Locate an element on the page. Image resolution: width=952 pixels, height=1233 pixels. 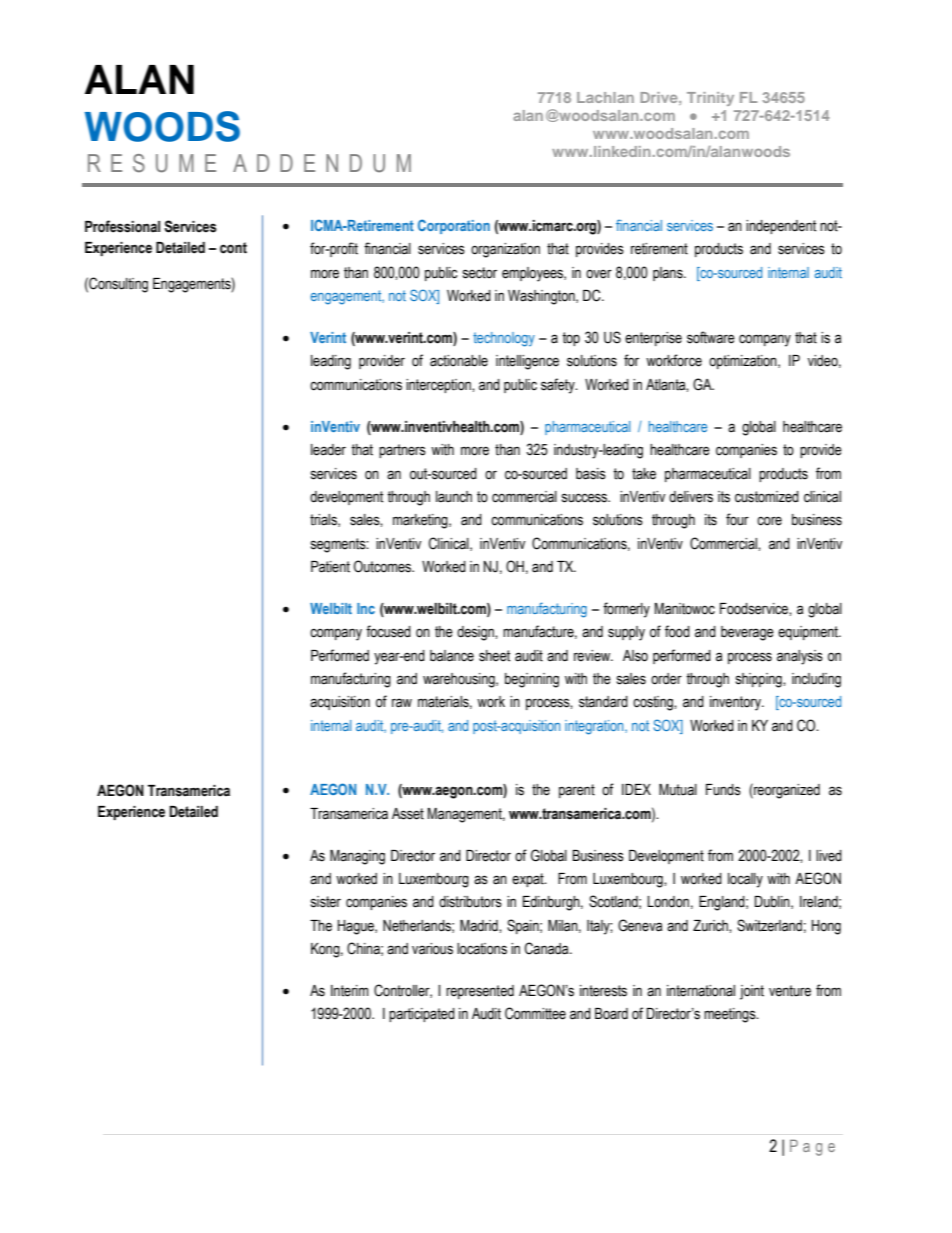
raw is located at coordinates (402, 703).
